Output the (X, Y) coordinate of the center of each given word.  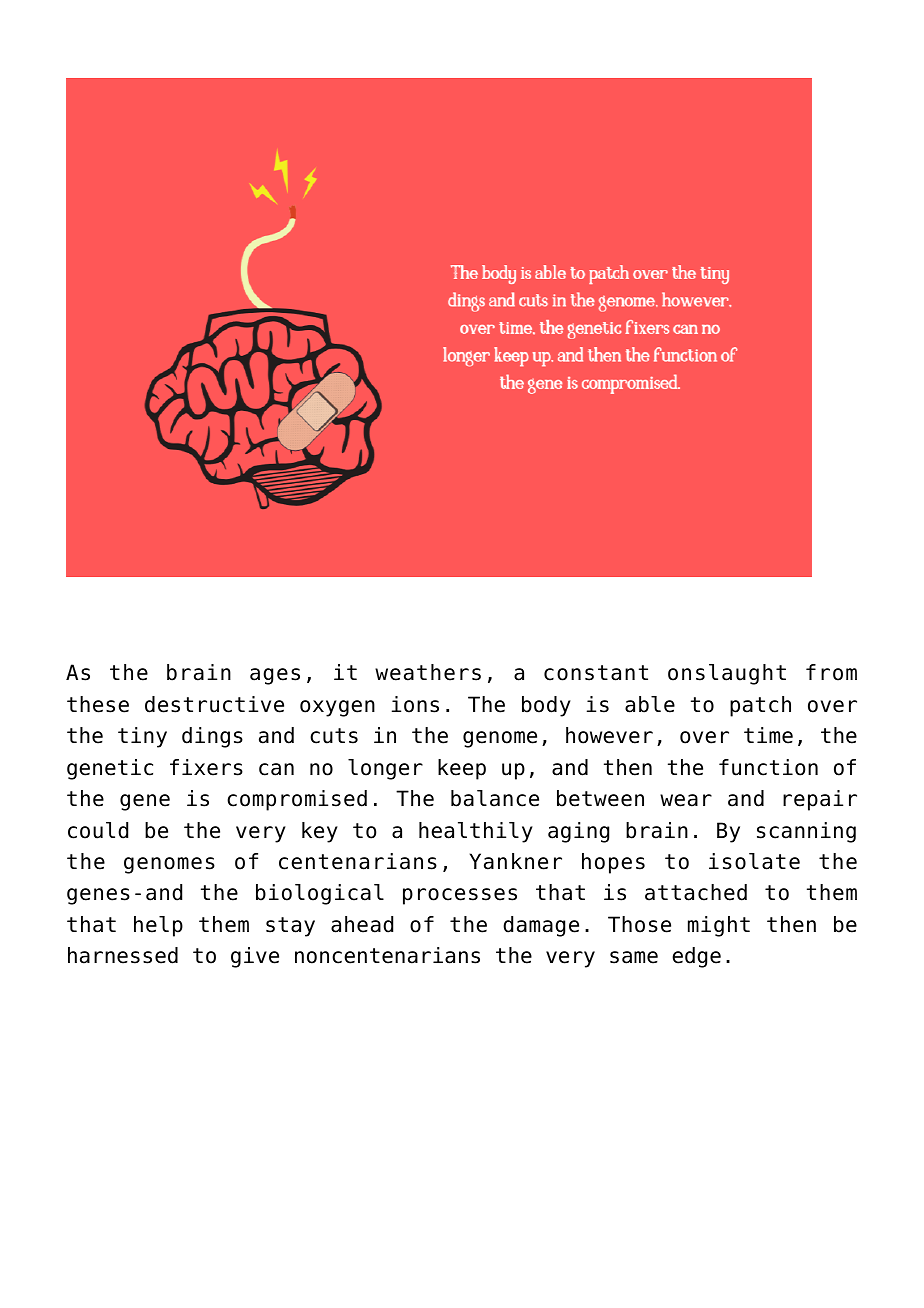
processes (460, 896)
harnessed (123, 955)
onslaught (727, 674)
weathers (428, 672)
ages (275, 676)
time (768, 735)
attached (696, 892)
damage (541, 926)
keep (462, 769)
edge (696, 957)
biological (320, 894)
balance (495, 798)
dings (212, 737)
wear (686, 800)
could (98, 830)
